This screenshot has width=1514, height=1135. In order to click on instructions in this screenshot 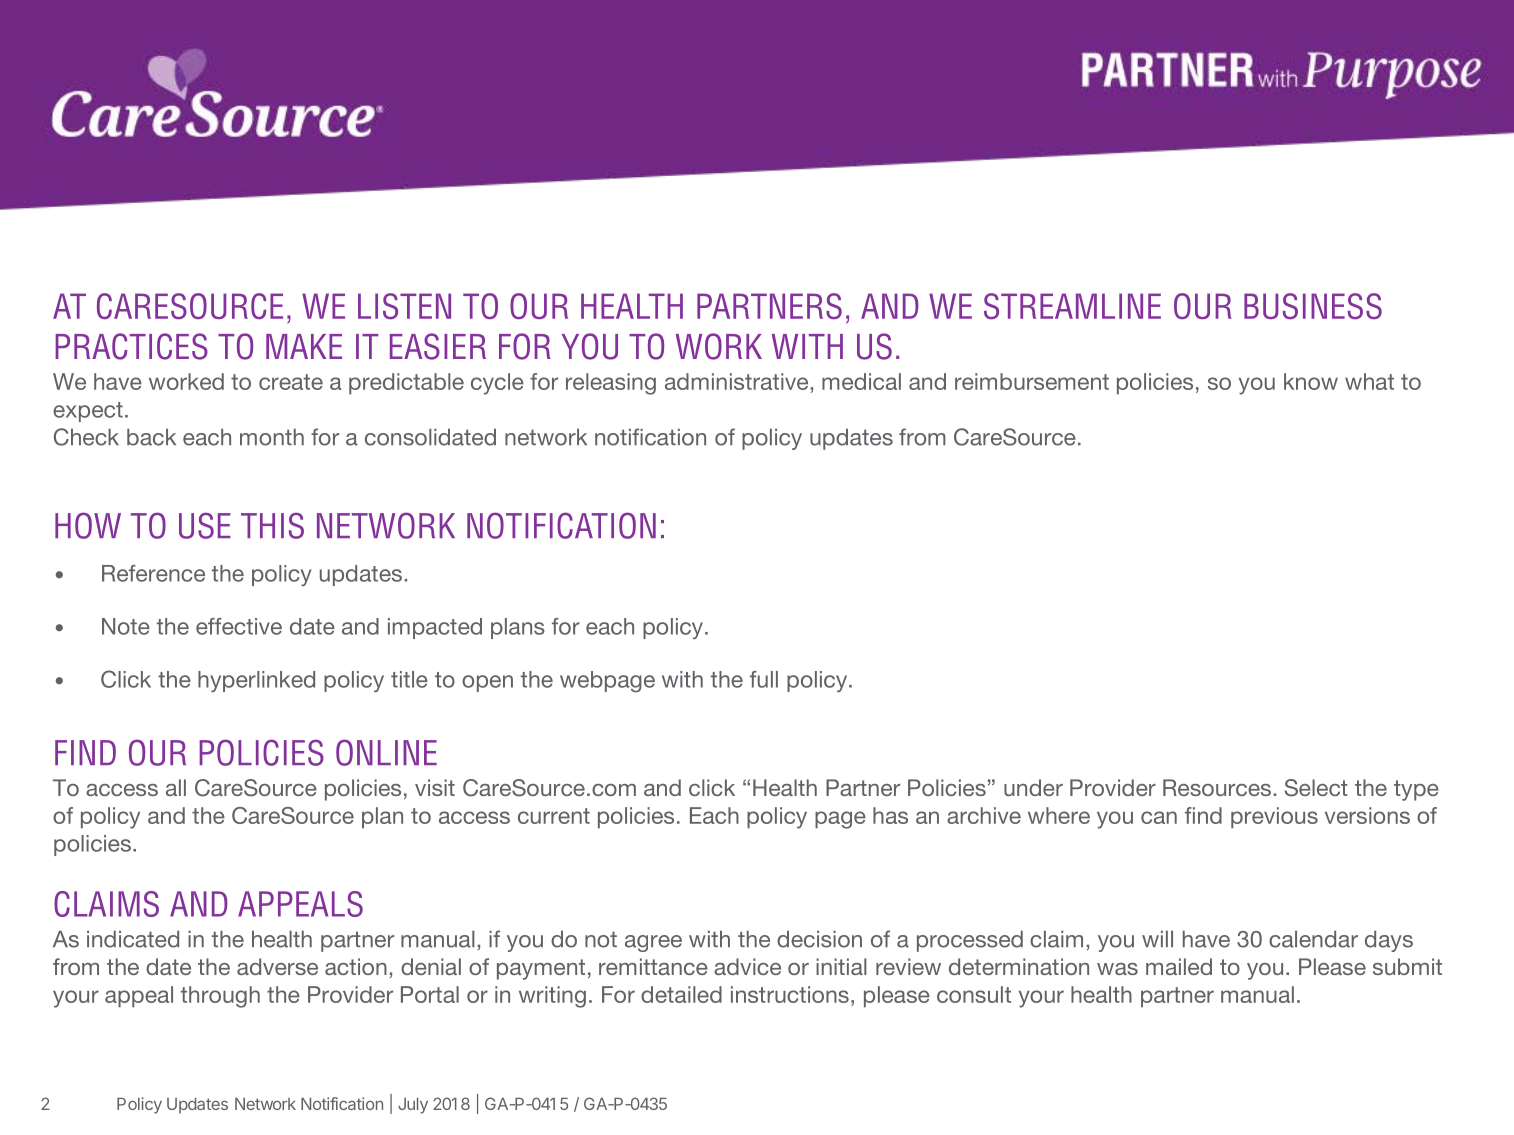, I will do `click(790, 994)`.
